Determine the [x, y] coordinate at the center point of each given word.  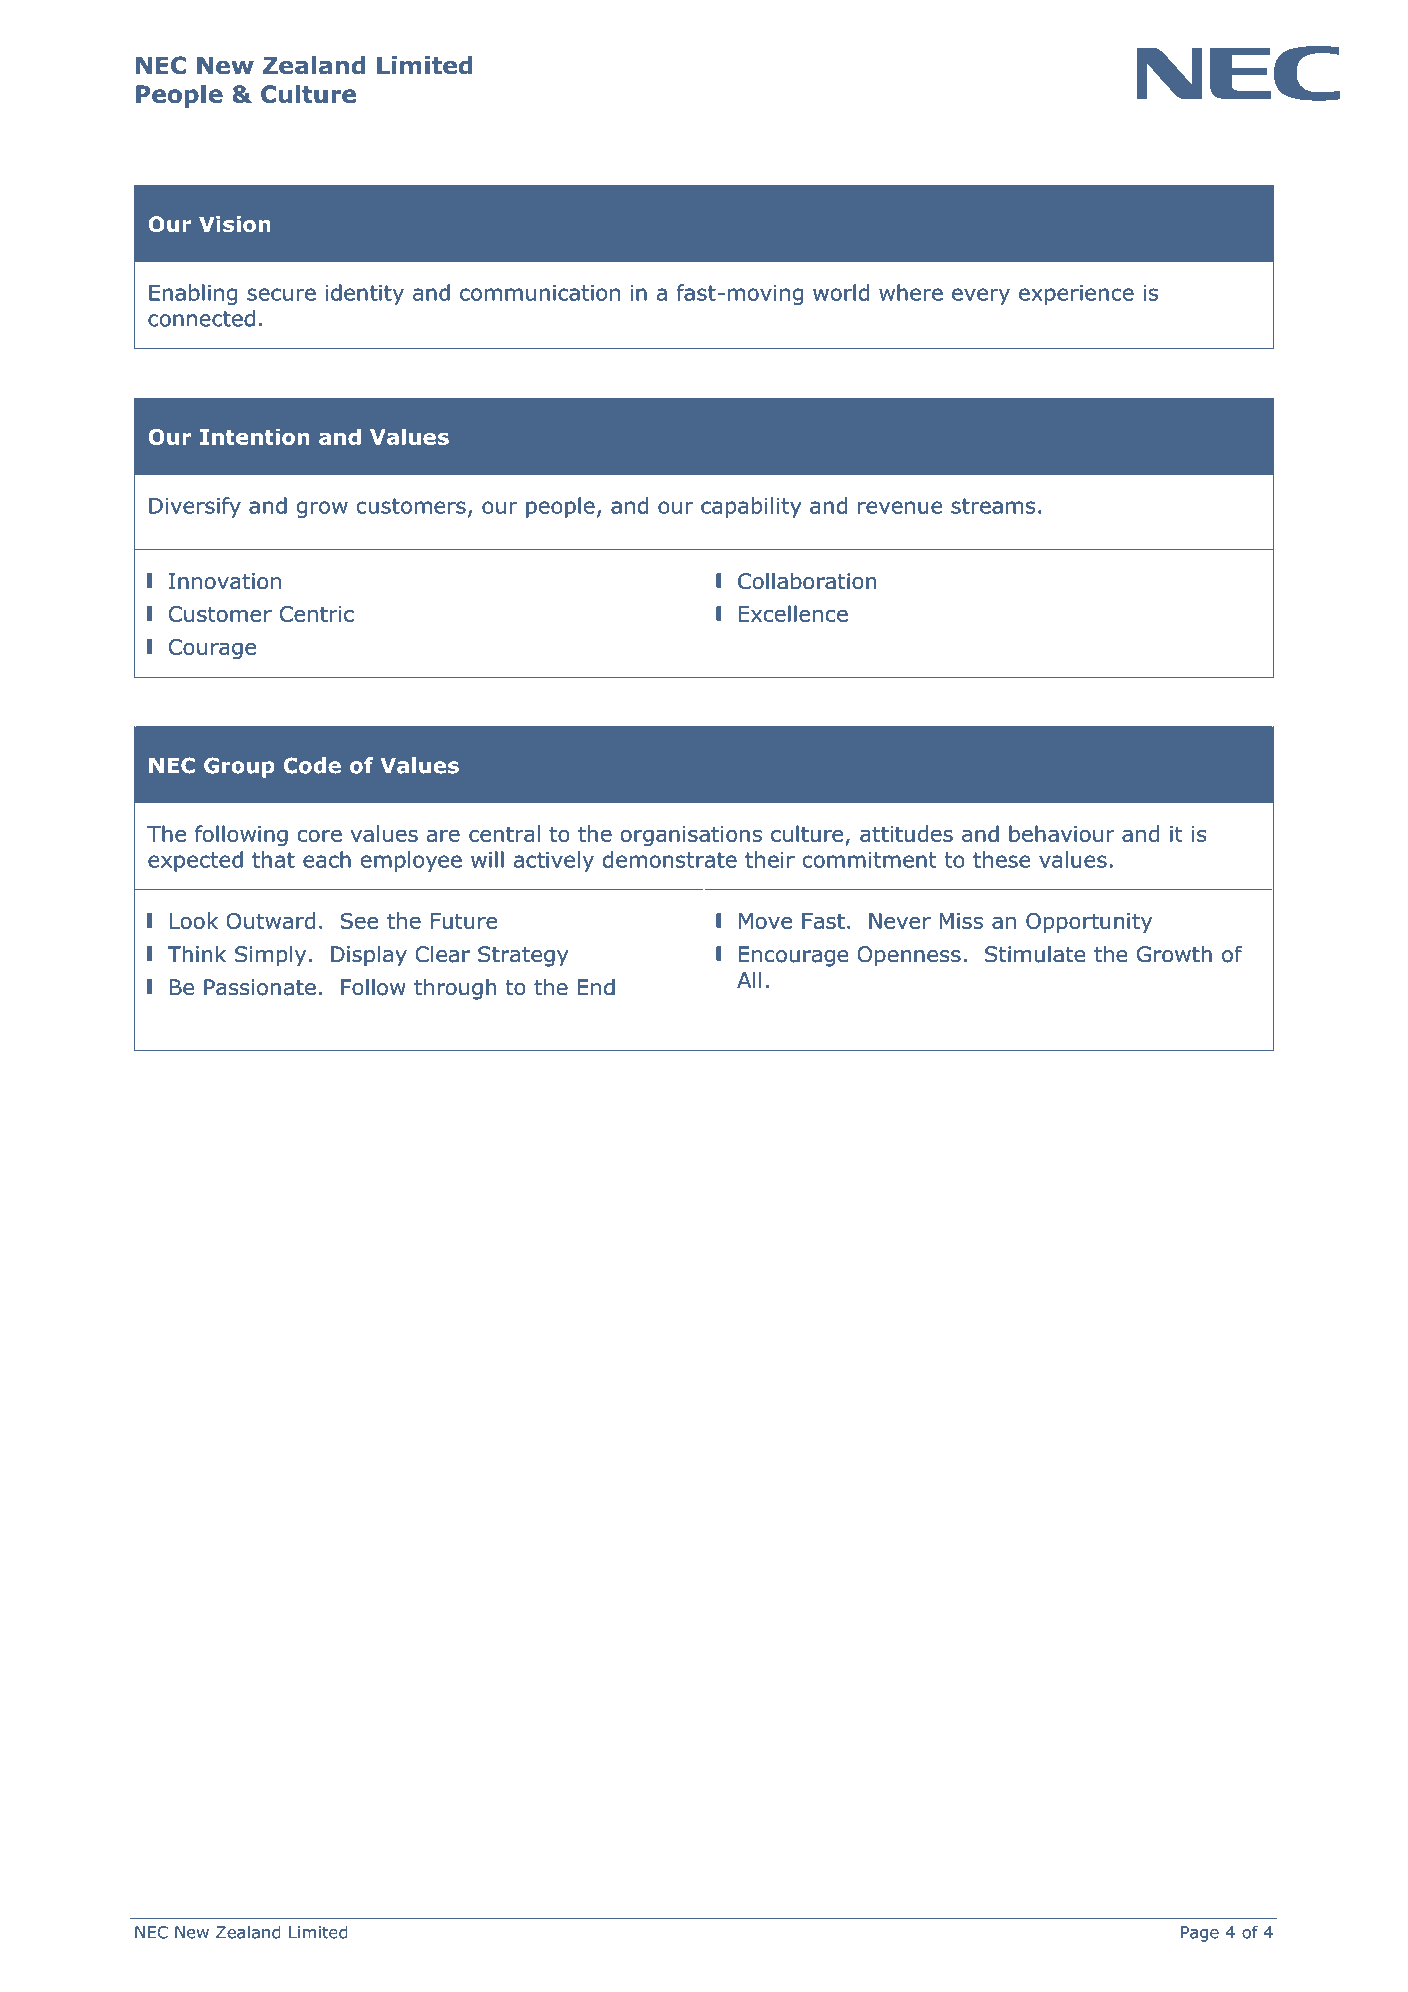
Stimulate [1035, 954]
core [320, 836]
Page [1200, 1934]
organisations [691, 836]
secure [281, 294]
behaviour [1061, 833]
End [596, 987]
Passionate [260, 987]
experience [1076, 295]
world [841, 292]
